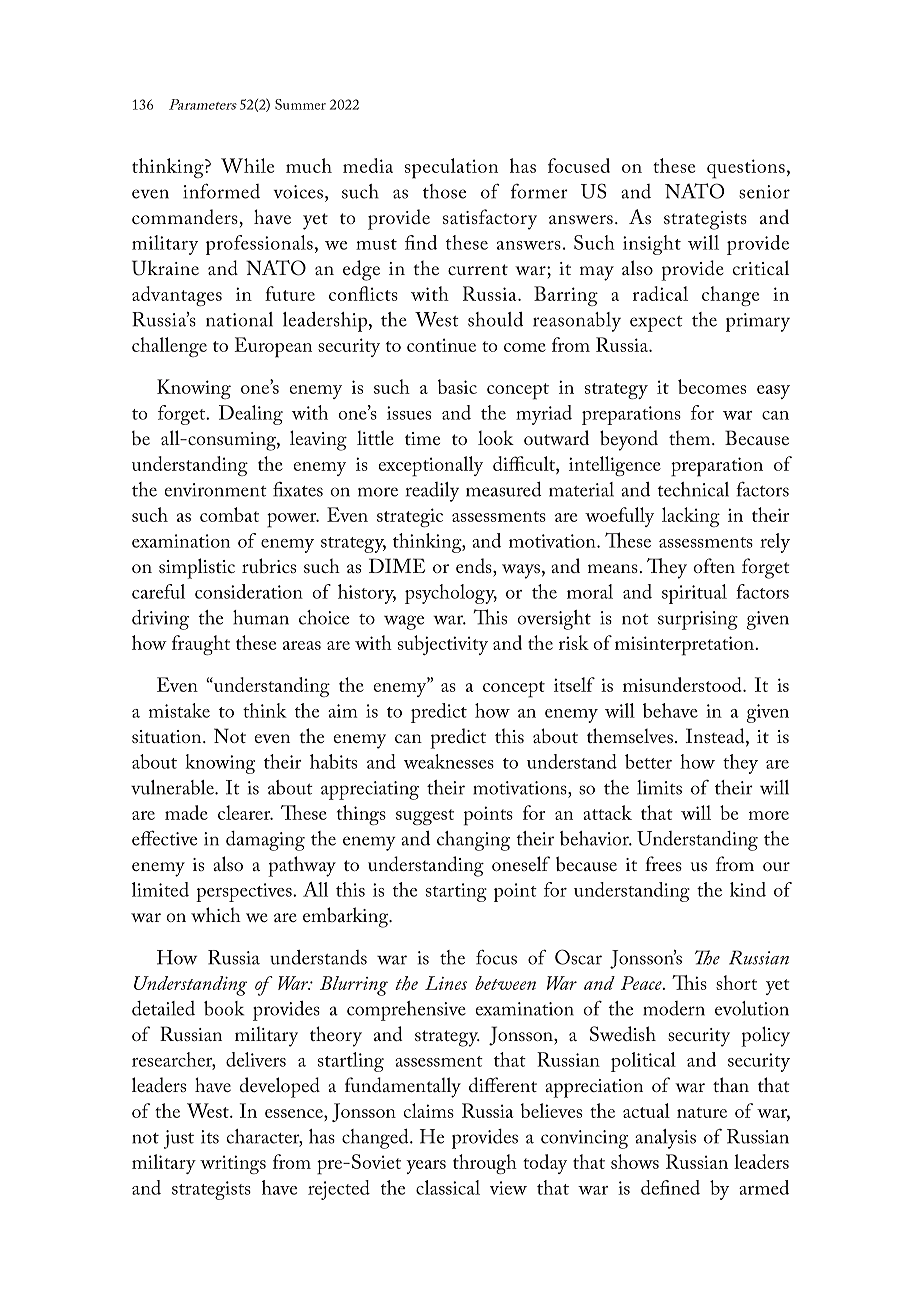 Image resolution: width=921 pixels, height=1316 pixels. I want to click on technical, so click(693, 489).
